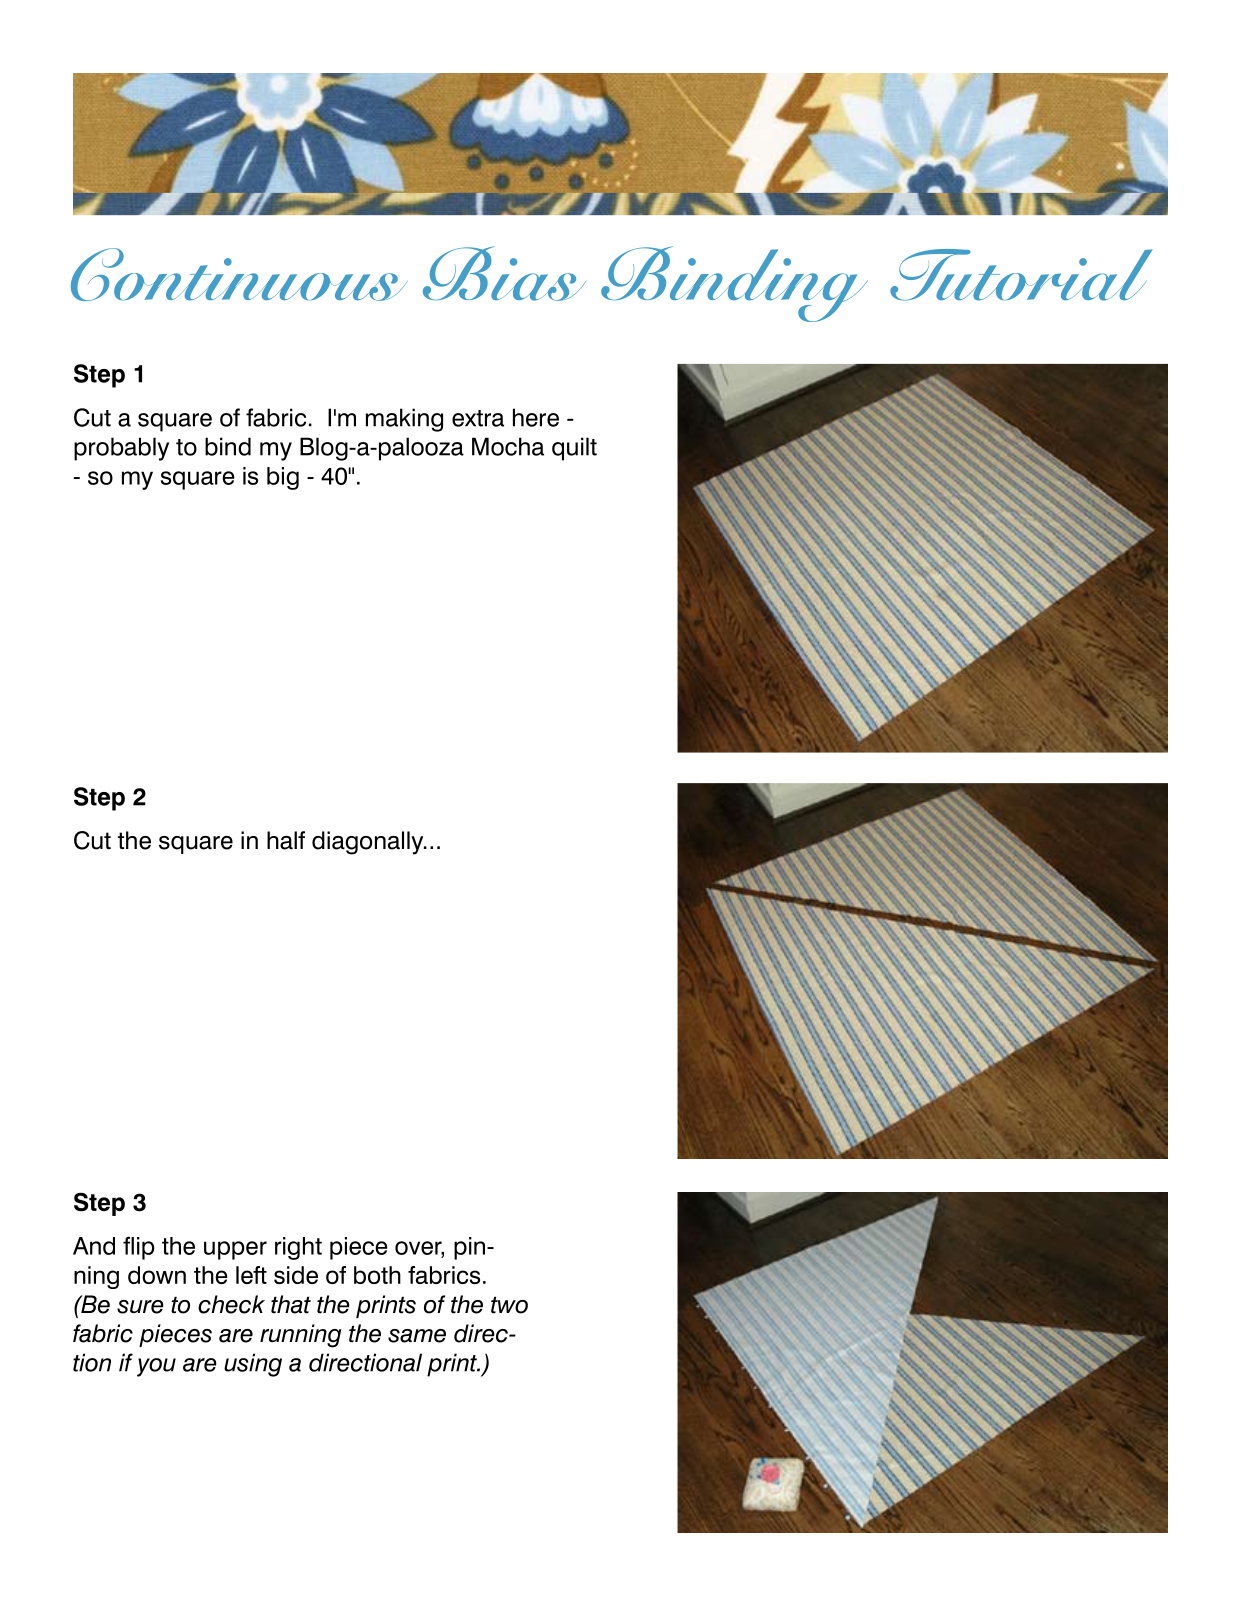 Image resolution: width=1241 pixels, height=1606 pixels. Describe the element at coordinates (508, 446) in the screenshot. I see `Mocha` at that location.
